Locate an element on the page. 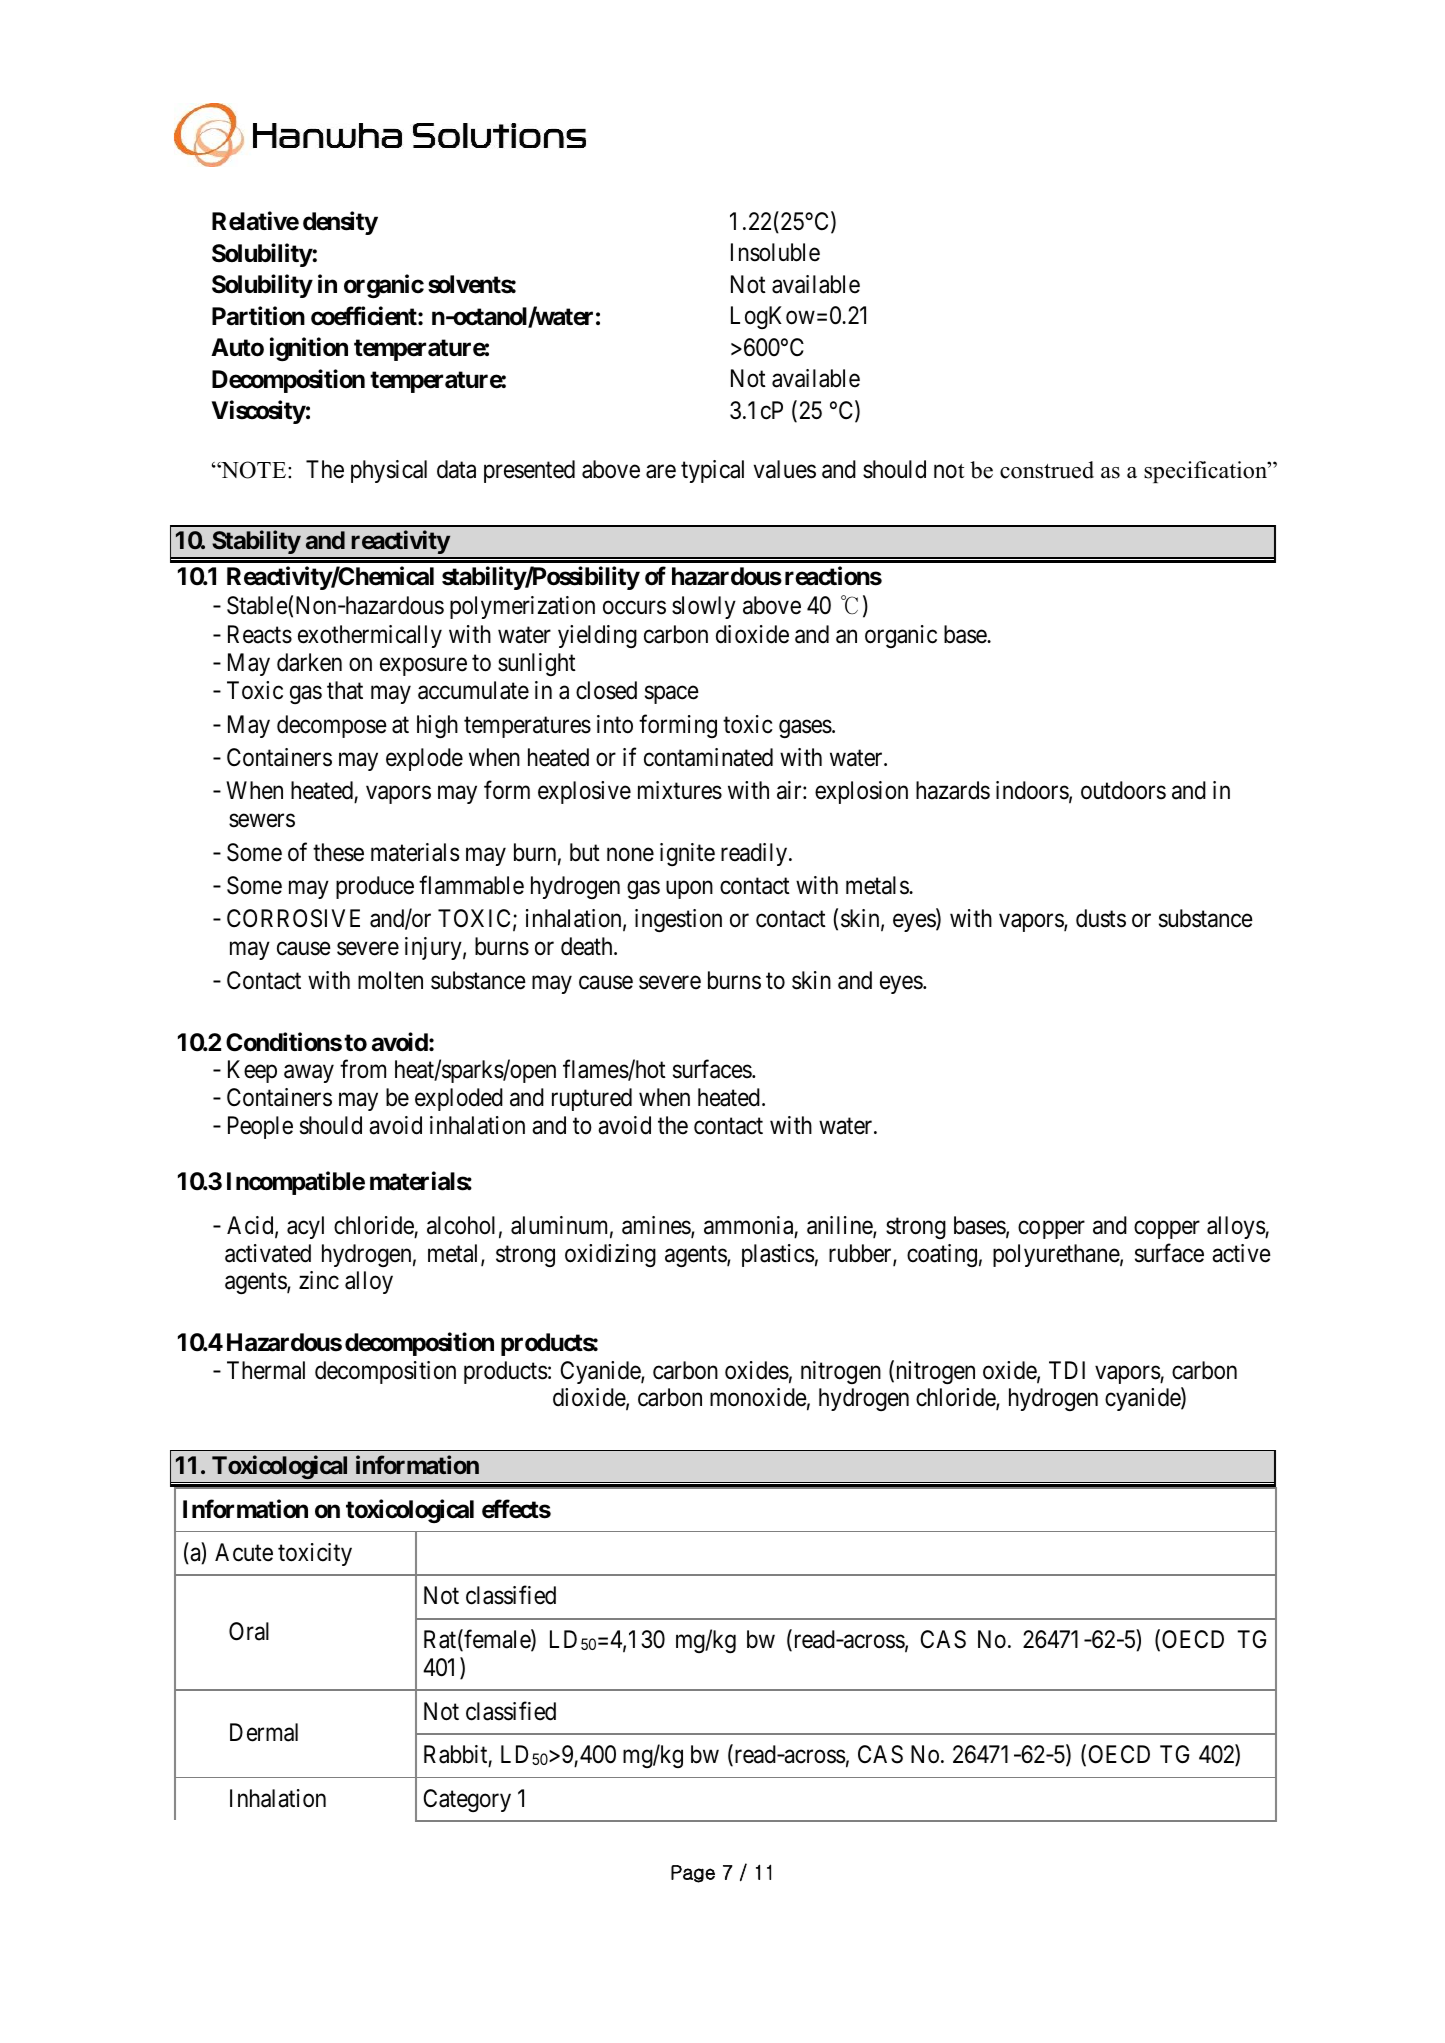 This page has width=1445, height=2043. dusts is located at coordinates (1101, 918).
